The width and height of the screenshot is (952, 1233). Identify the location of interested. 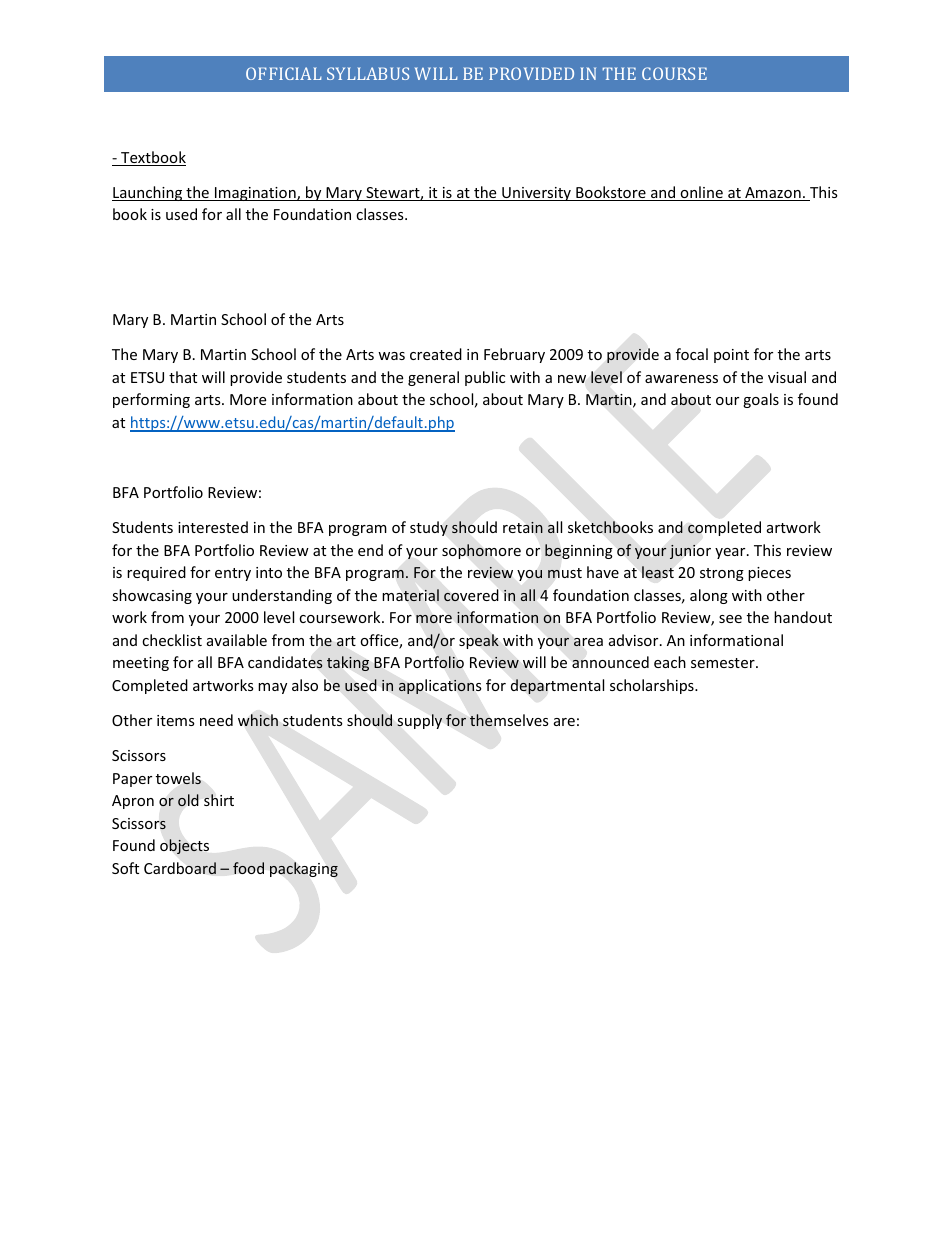
(213, 527).
